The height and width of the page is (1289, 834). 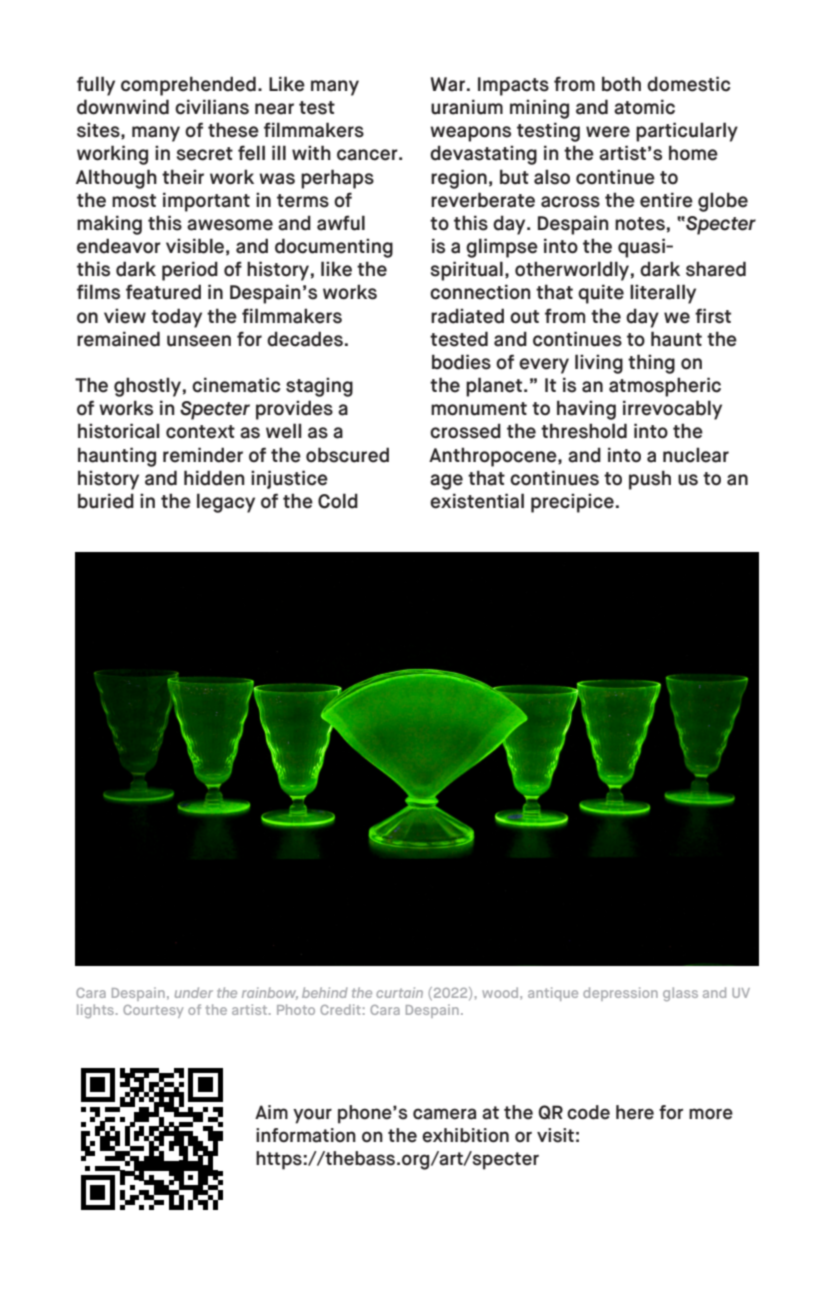 I want to click on depression, so click(x=620, y=994).
